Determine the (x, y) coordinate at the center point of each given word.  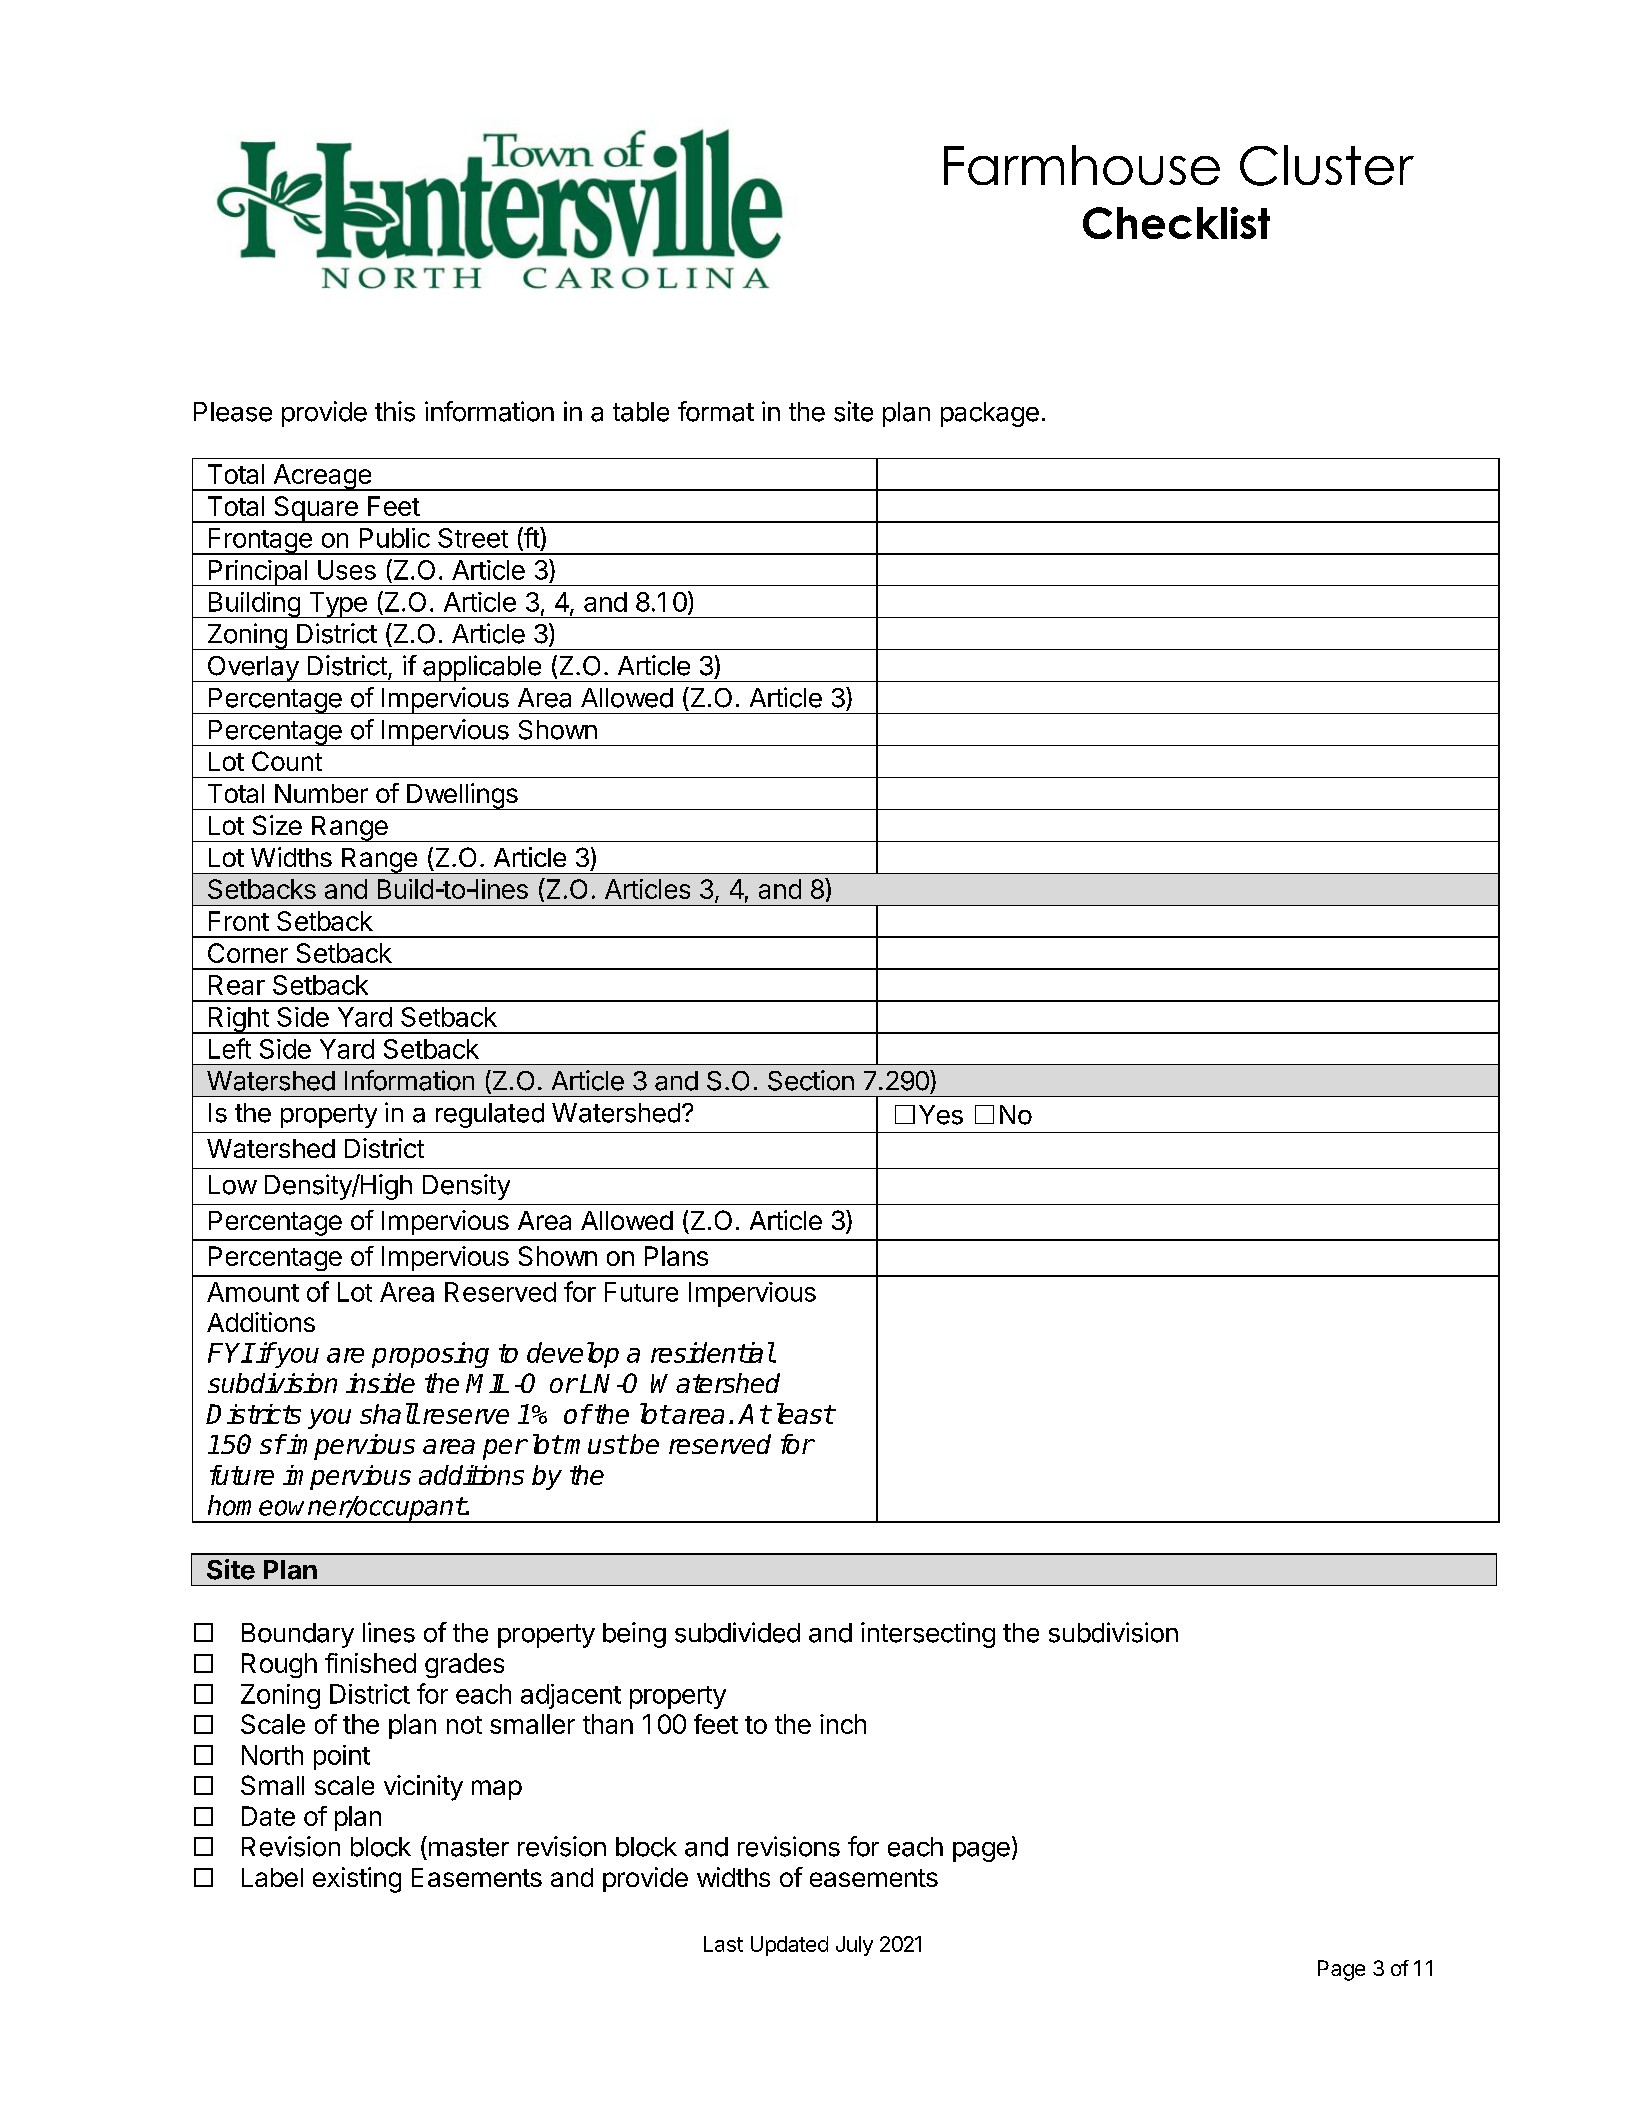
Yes (941, 1115)
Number (321, 793)
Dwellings (462, 796)
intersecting (928, 1635)
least (805, 1413)
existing (357, 1880)
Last (723, 1944)
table (641, 412)
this (395, 411)
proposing (430, 1355)
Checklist (1176, 223)
